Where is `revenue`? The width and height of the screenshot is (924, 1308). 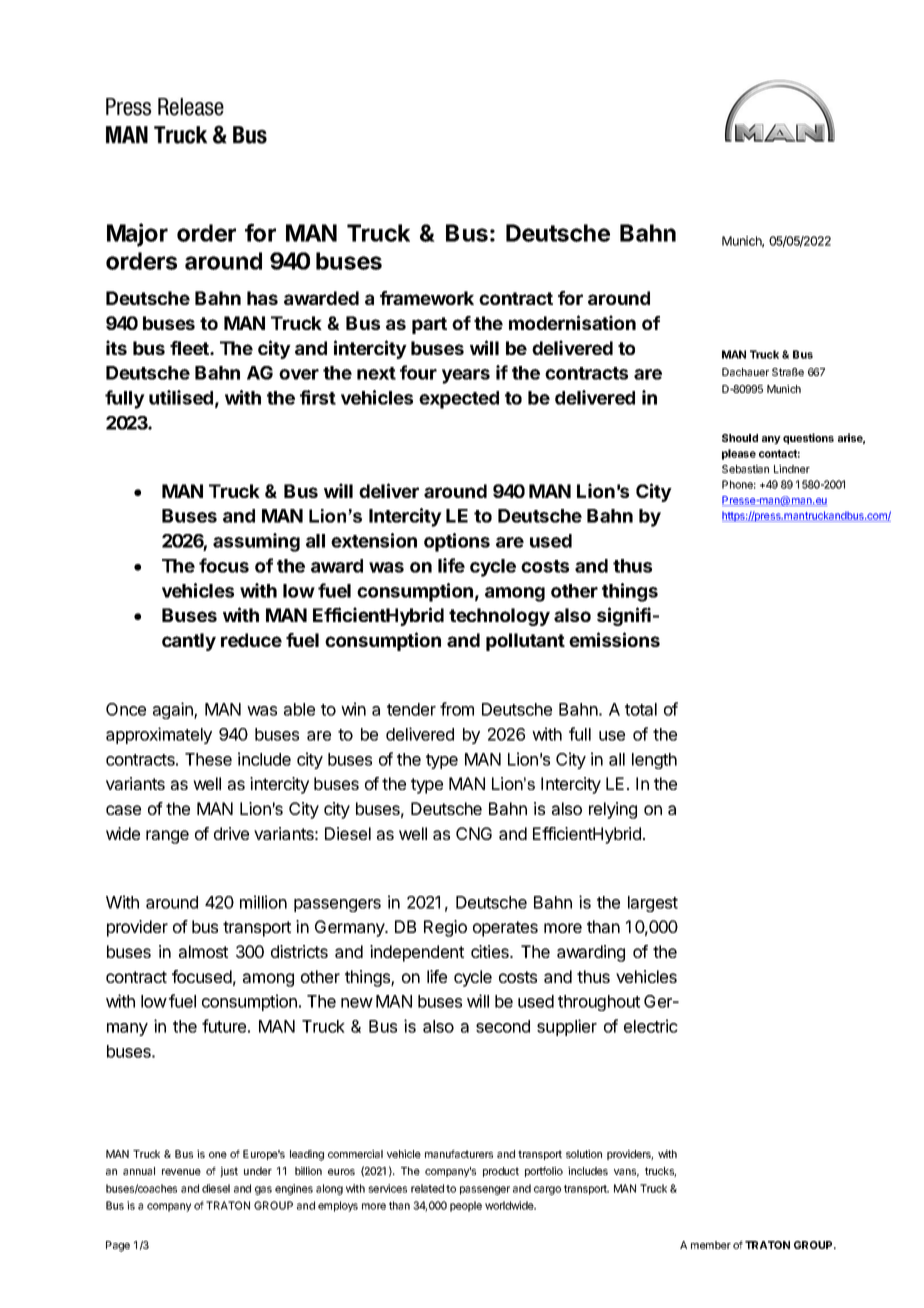 revenue is located at coordinates (181, 1172).
